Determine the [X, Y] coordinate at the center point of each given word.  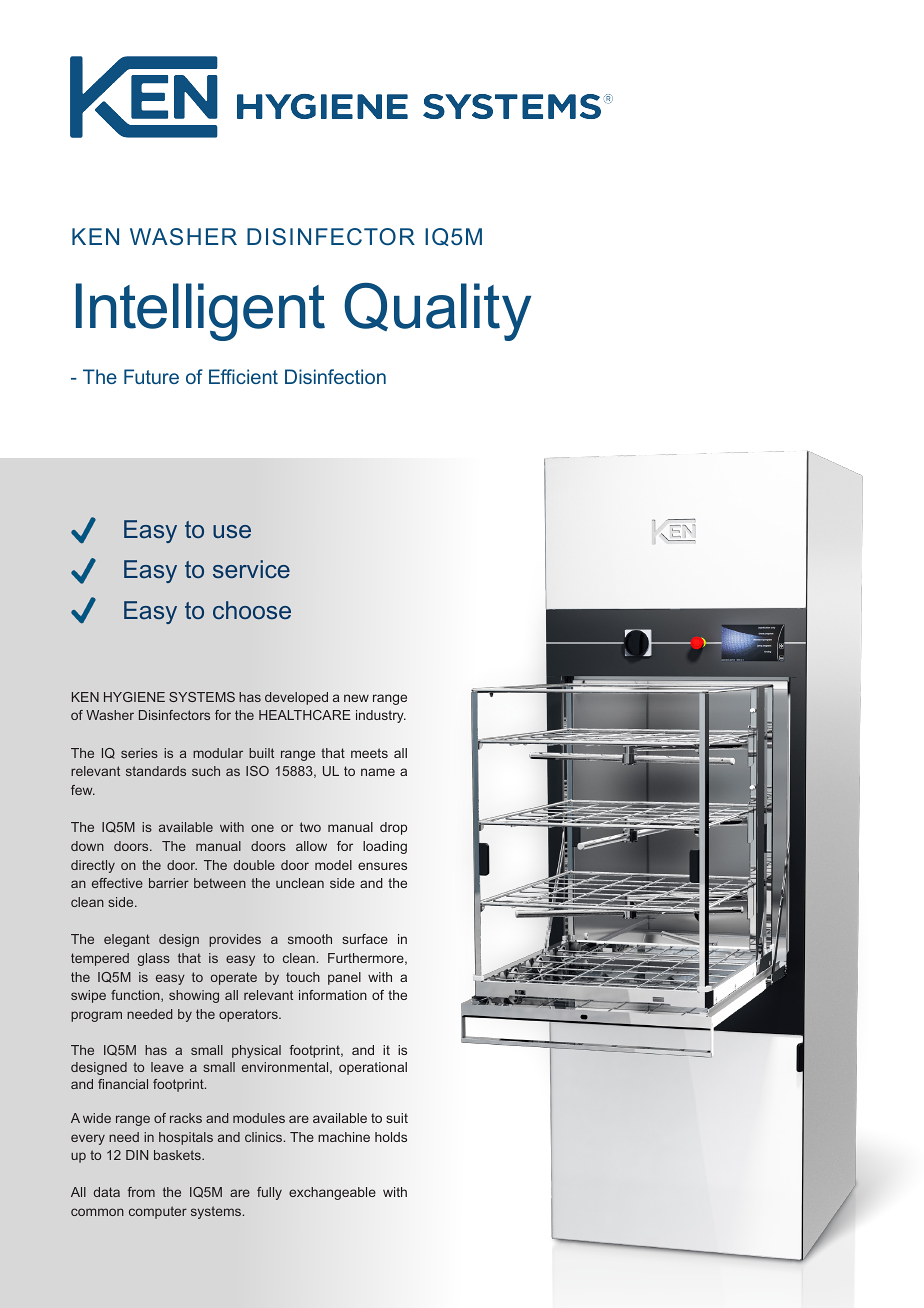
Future [151, 376]
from [141, 1192]
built [261, 753]
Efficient [243, 376]
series [139, 753]
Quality [437, 312]
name [378, 772]
